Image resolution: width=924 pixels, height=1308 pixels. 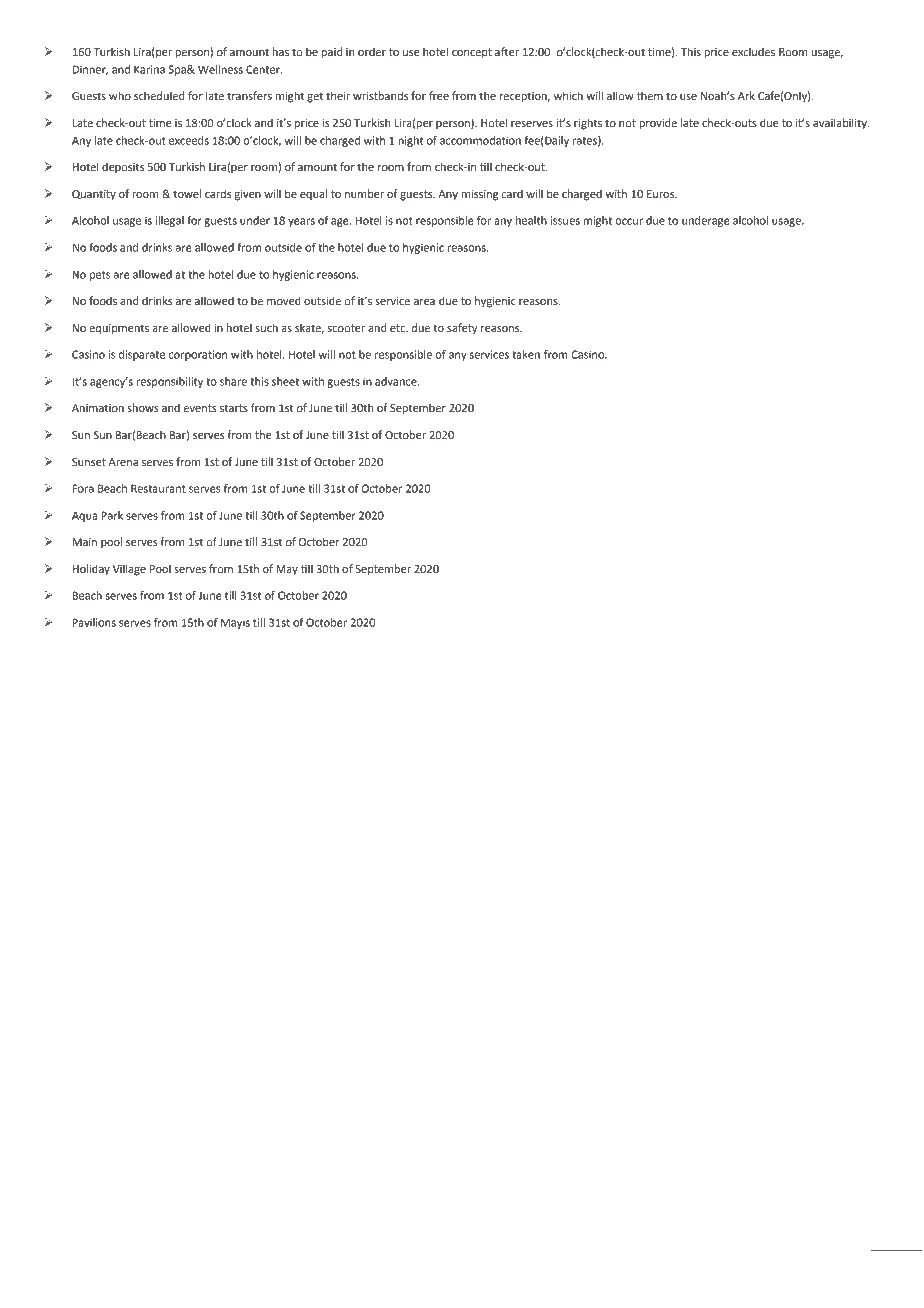 I want to click on Pavilions, so click(x=94, y=622).
